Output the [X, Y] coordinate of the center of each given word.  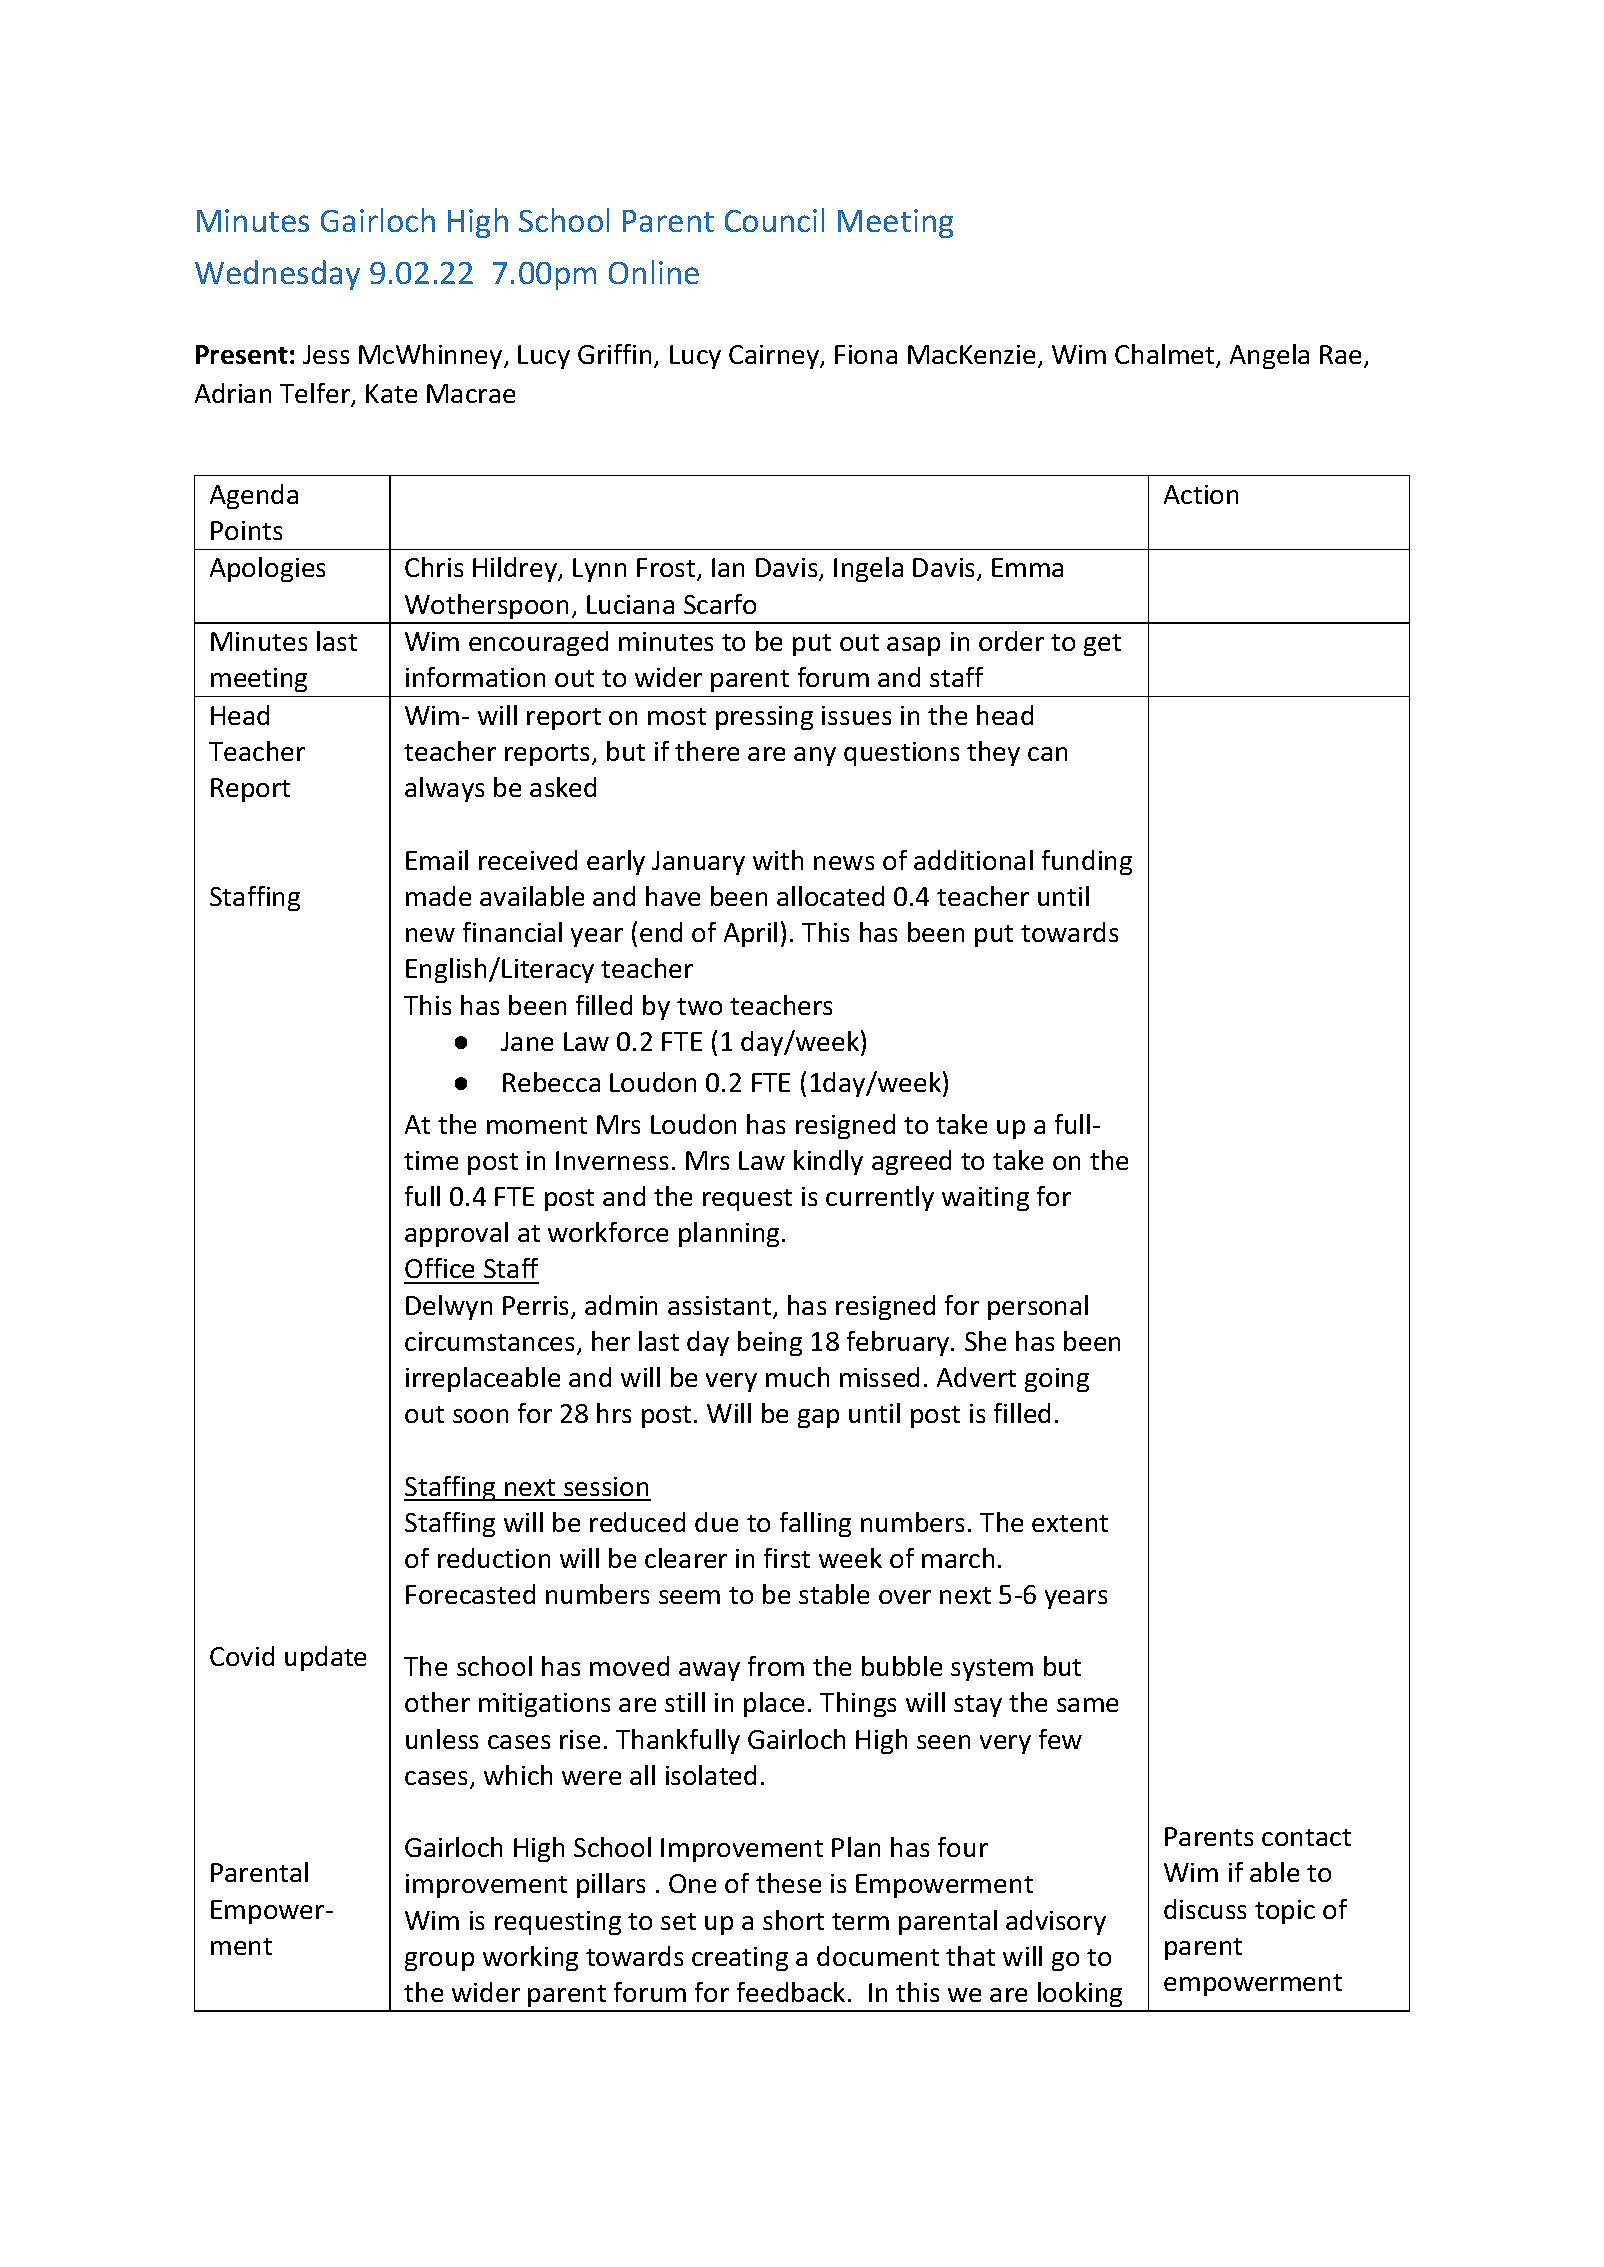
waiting [985, 1199]
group [439, 1961]
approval [456, 1234]
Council [774, 220]
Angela [1269, 356]
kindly [828, 1162]
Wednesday [277, 275]
